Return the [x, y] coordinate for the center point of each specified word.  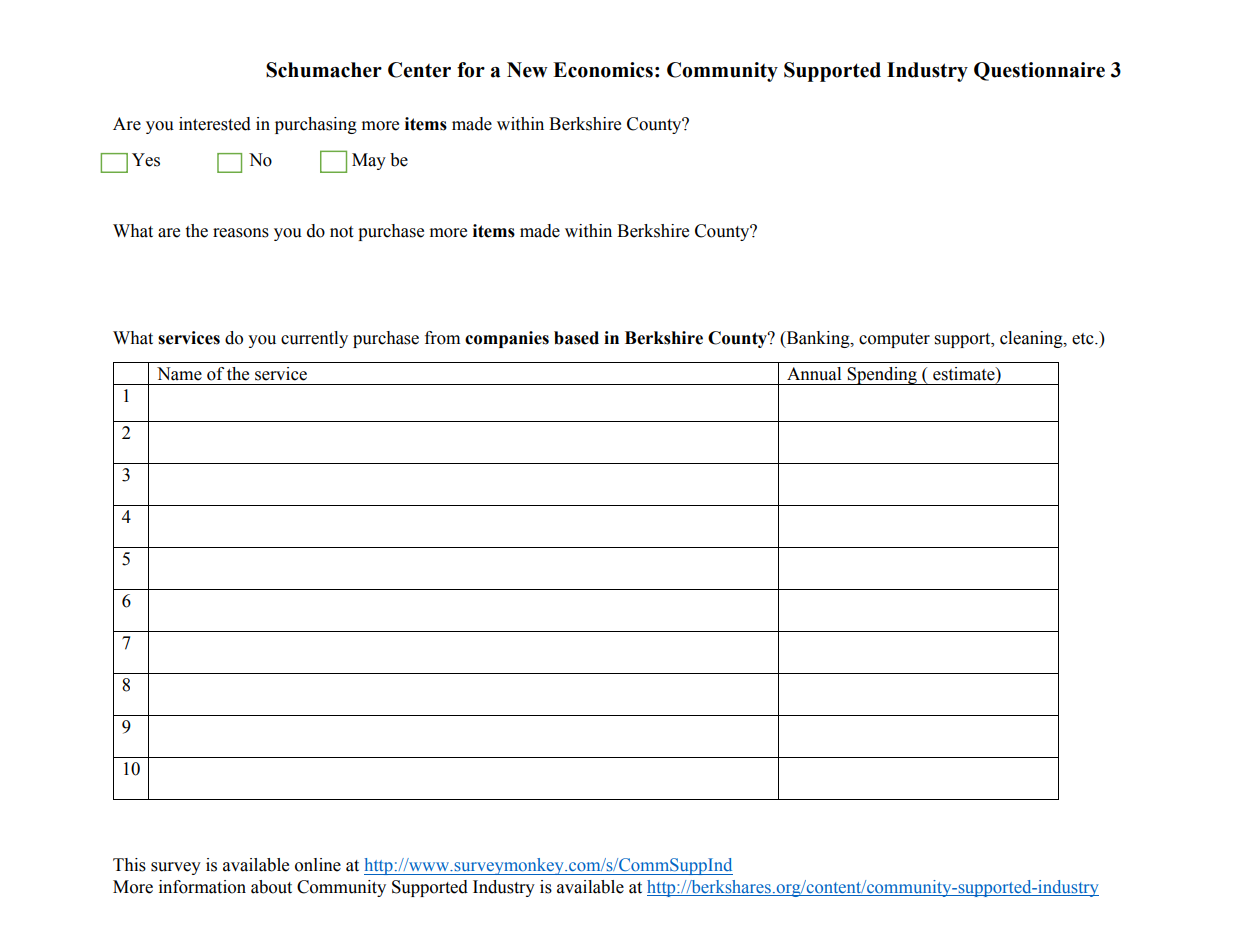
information [202, 887]
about [271, 887]
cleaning [1032, 339]
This [129, 865]
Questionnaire [1039, 71]
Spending [882, 376]
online [318, 865]
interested [215, 124]
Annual [814, 374]
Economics [603, 70]
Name [179, 374]
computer [894, 340]
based [576, 338]
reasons [241, 233]
